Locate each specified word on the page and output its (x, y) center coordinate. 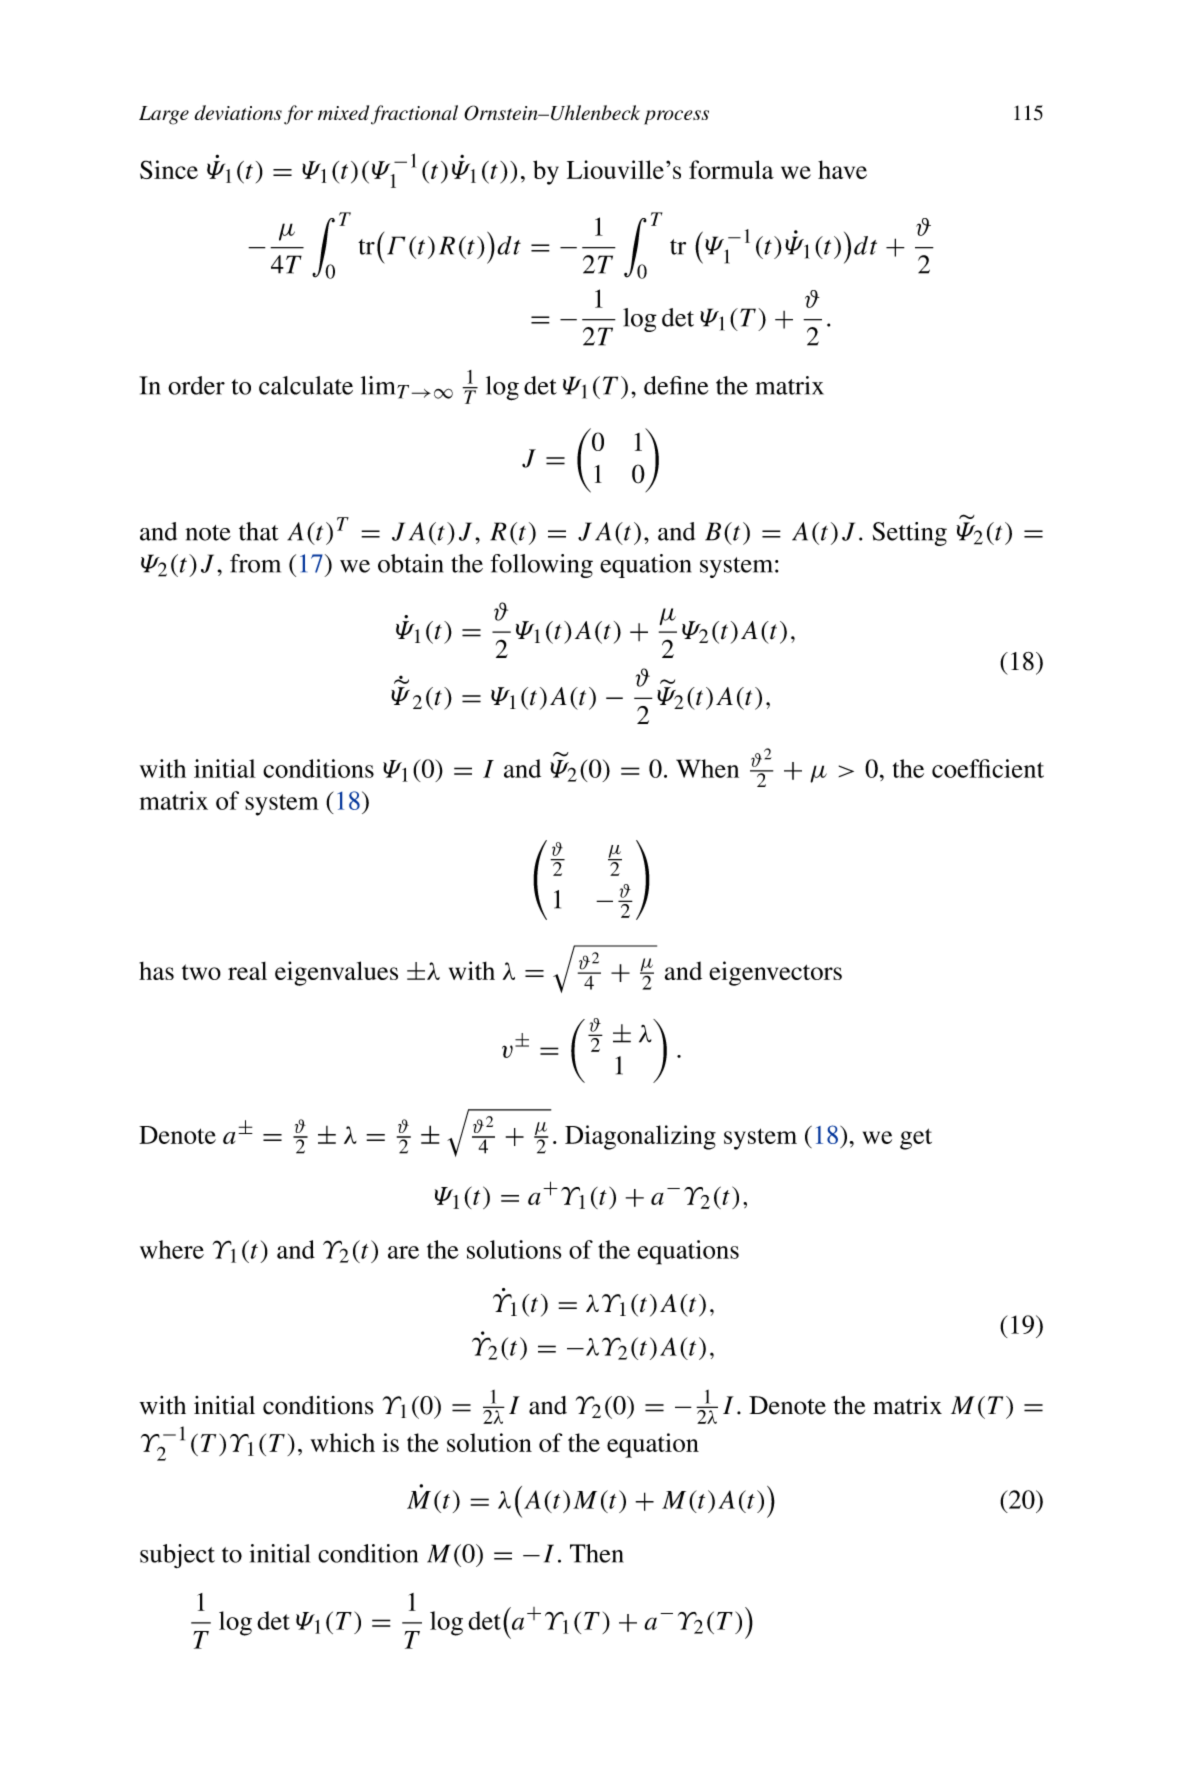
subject (177, 1556)
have (842, 169)
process (676, 117)
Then (597, 1553)
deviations (238, 112)
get (916, 1139)
